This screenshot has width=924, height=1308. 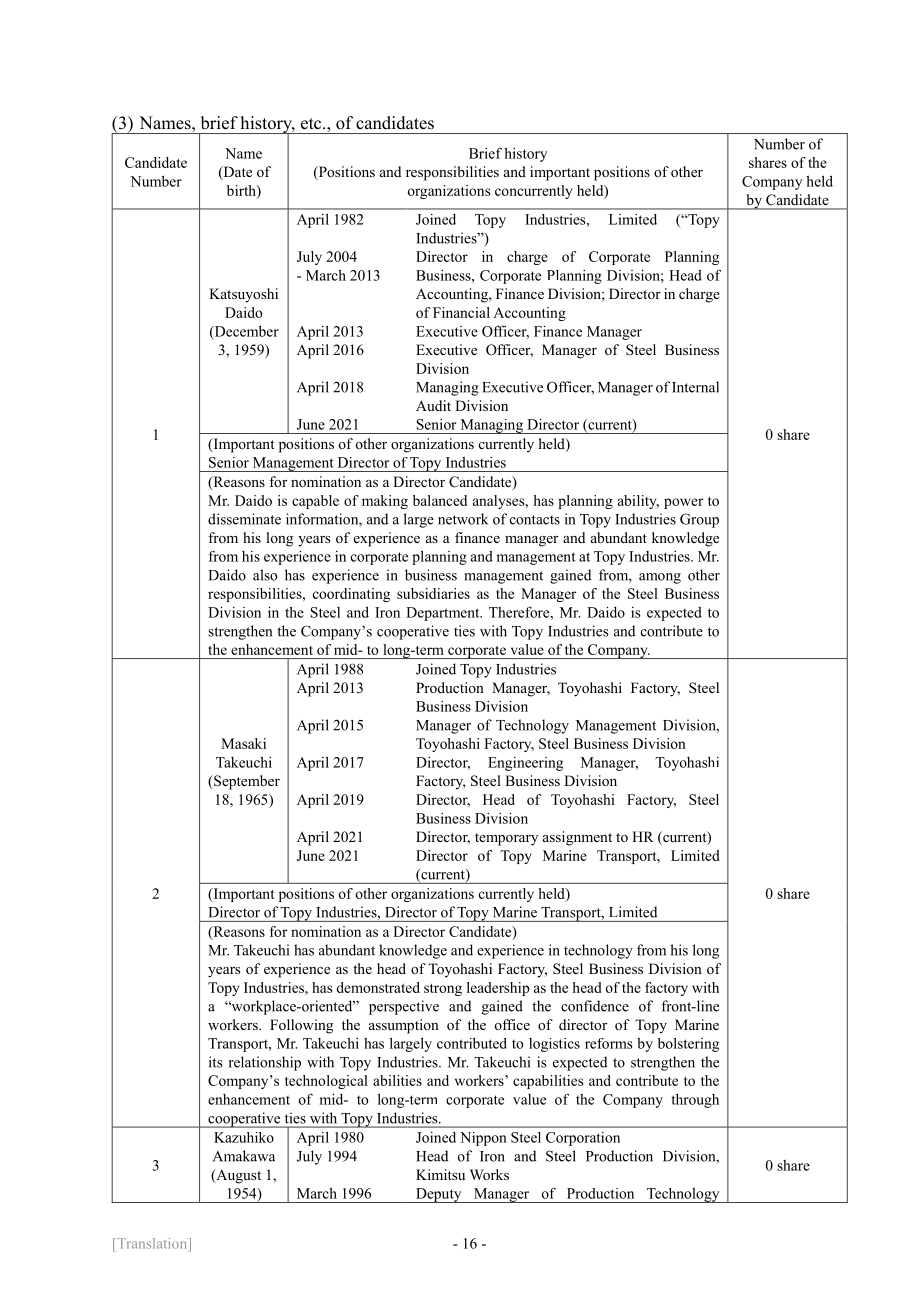 What do you see at coordinates (312, 124) in the screenshot?
I see `etc` at bounding box center [312, 124].
